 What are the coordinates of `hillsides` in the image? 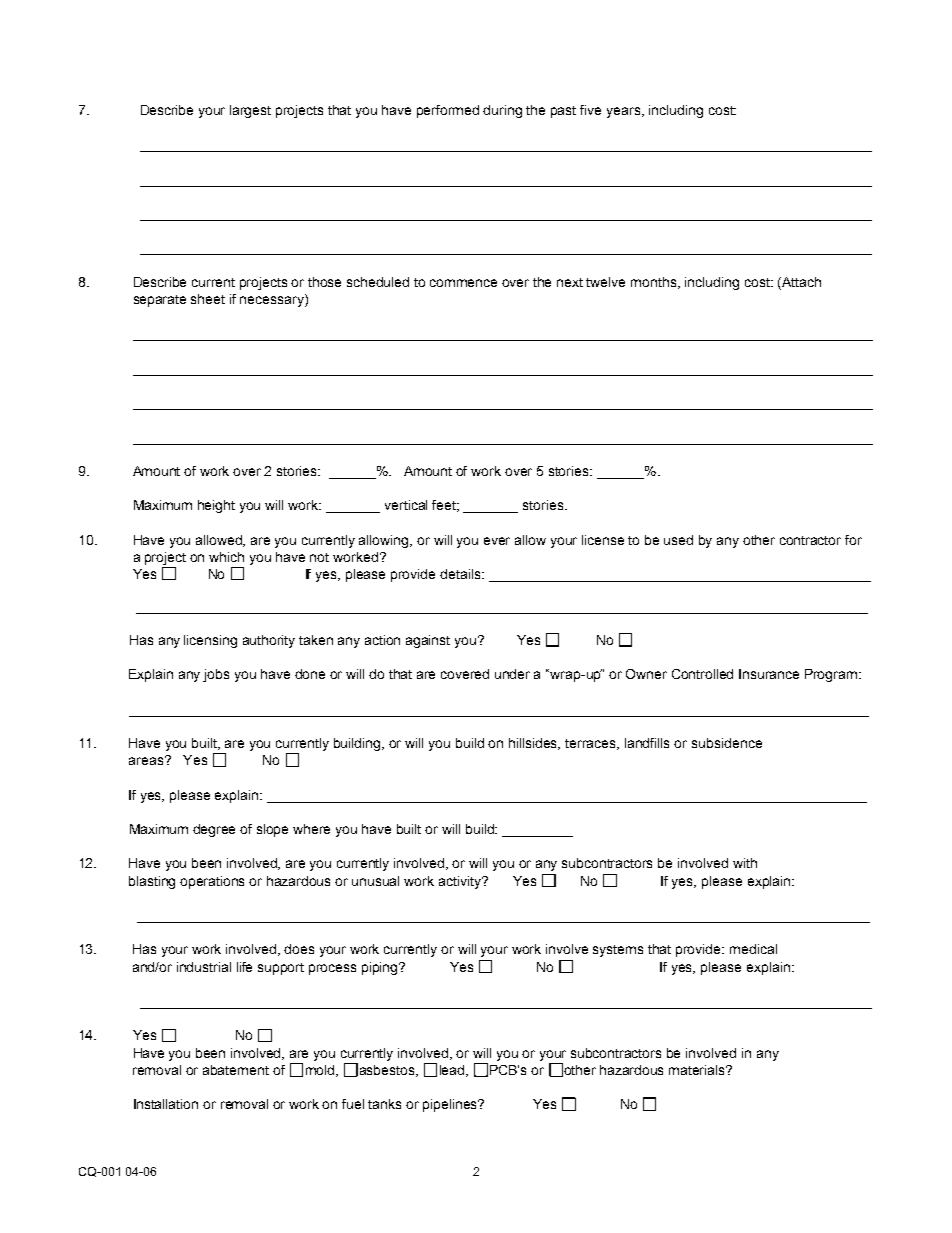 It's located at (534, 744).
